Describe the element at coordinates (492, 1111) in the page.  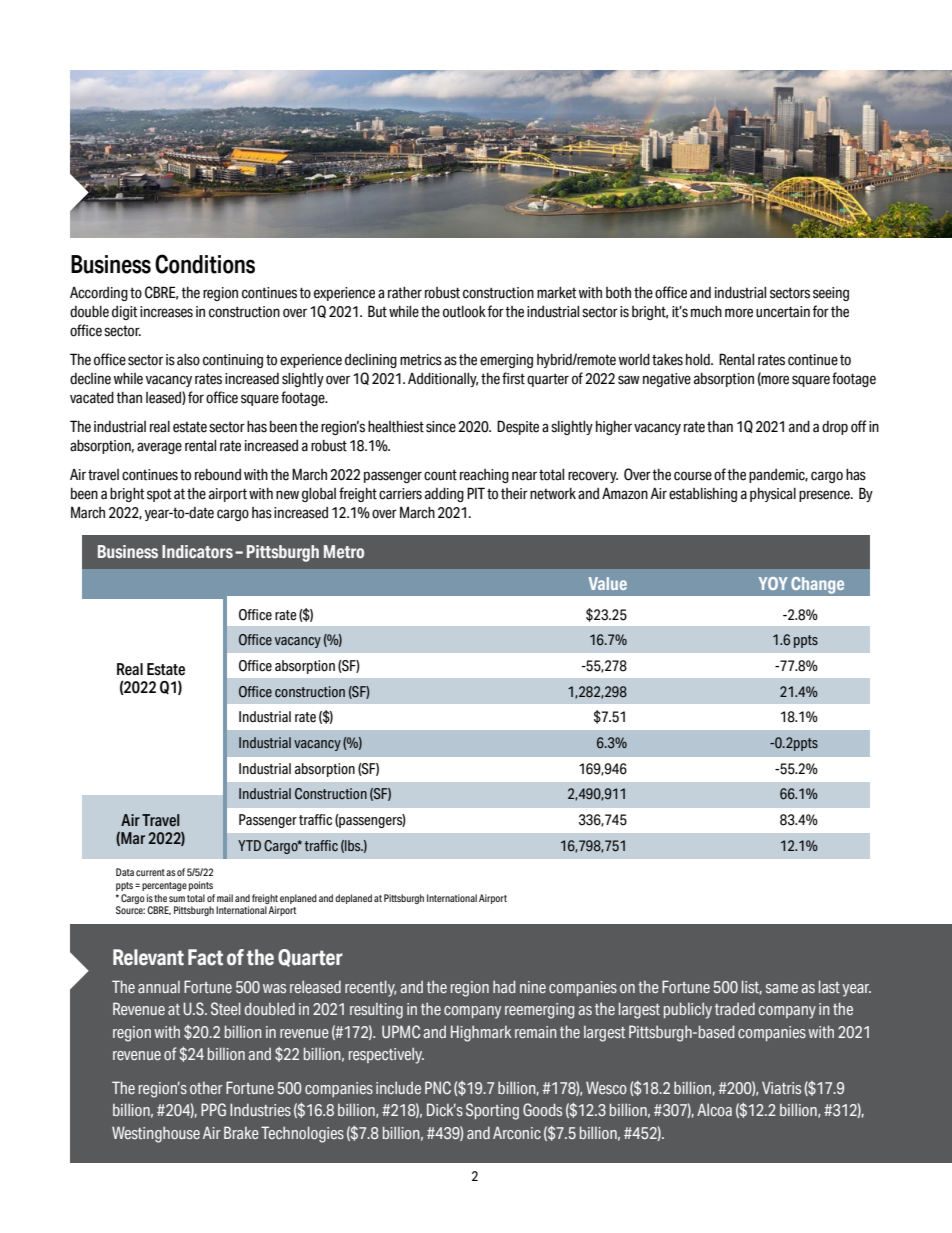
I see `Sporting` at that location.
